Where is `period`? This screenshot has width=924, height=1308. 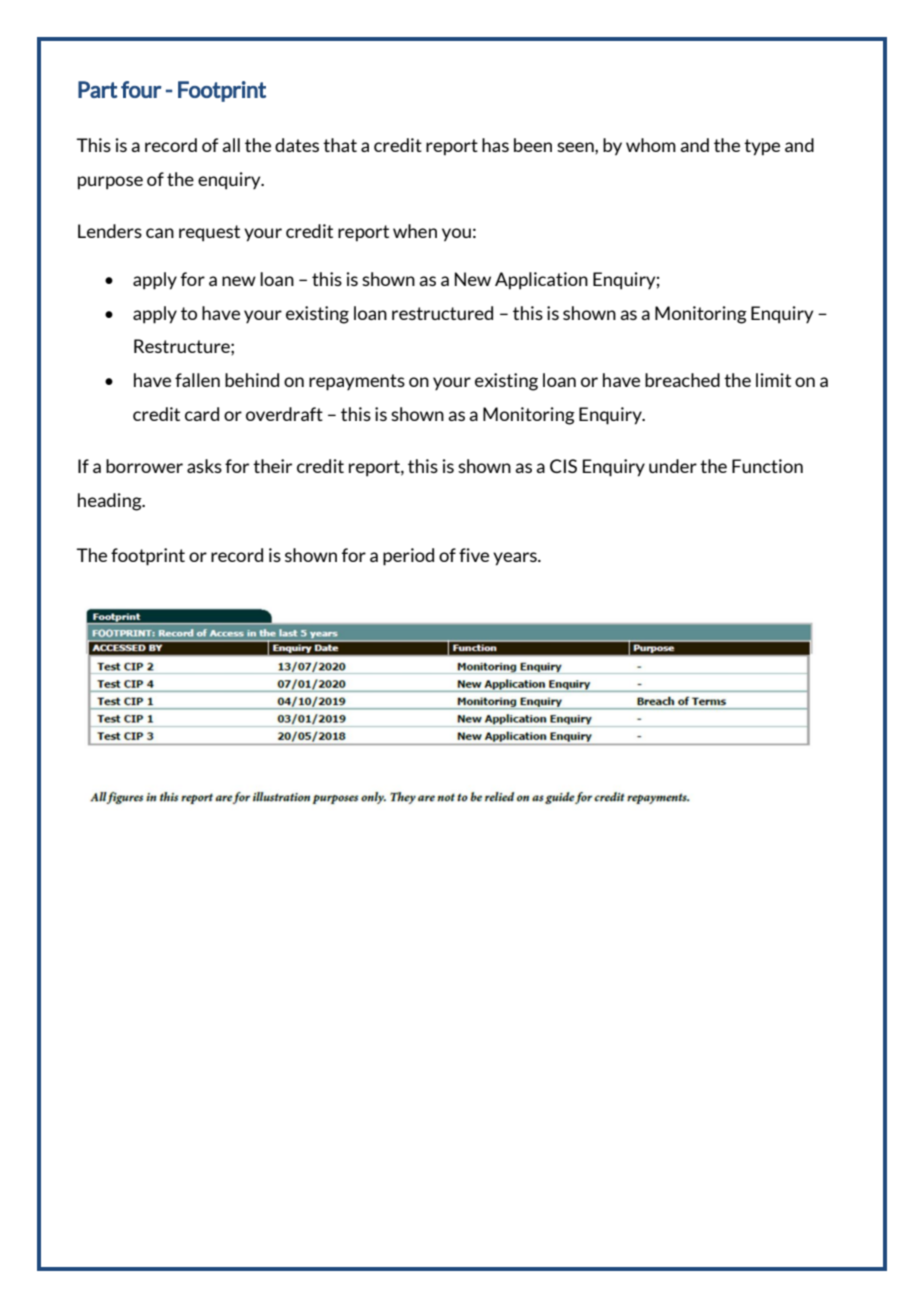 period is located at coordinates (408, 557).
